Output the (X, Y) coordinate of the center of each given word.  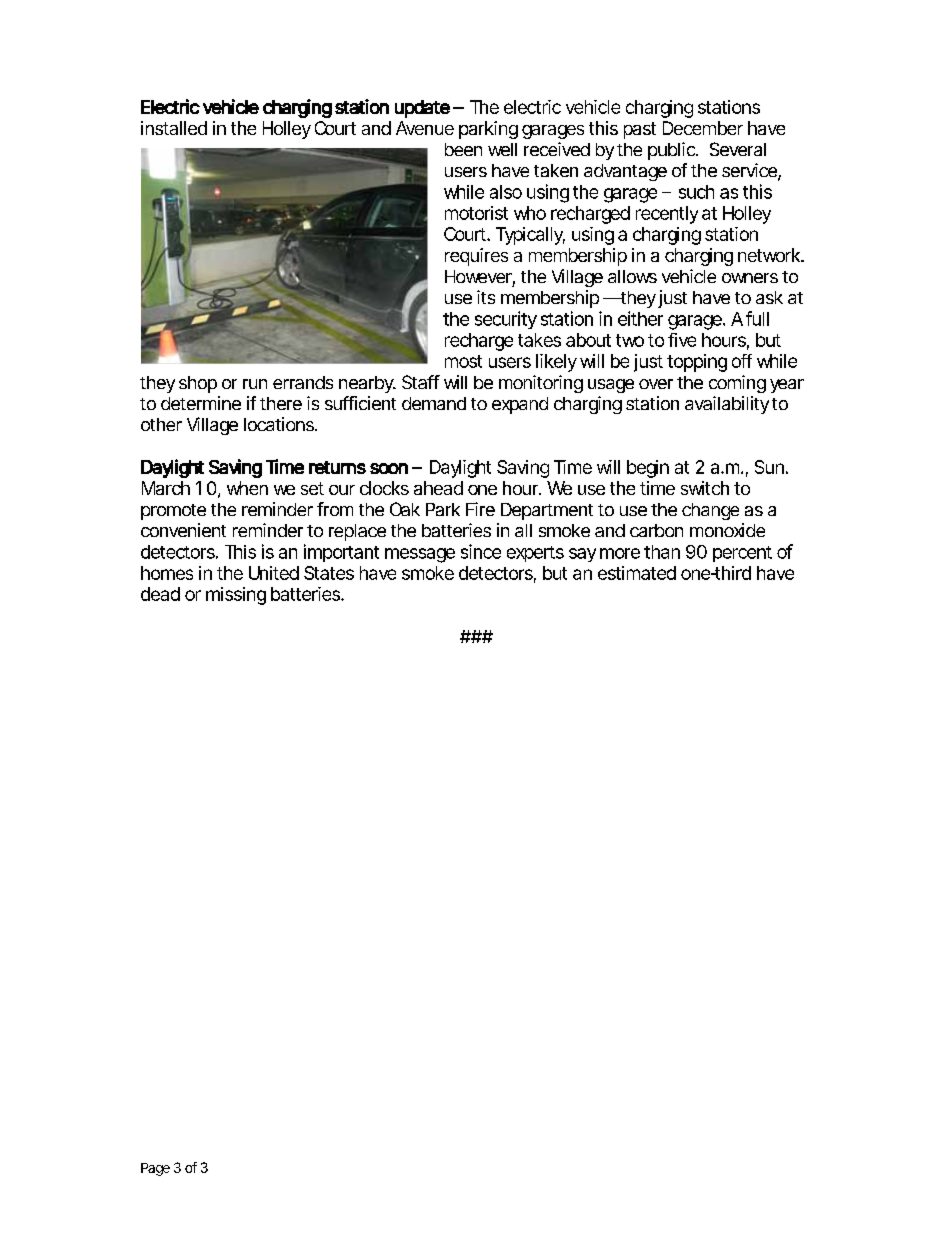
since (481, 551)
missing (236, 596)
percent (742, 554)
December (703, 128)
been (463, 149)
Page (155, 1169)
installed (174, 128)
